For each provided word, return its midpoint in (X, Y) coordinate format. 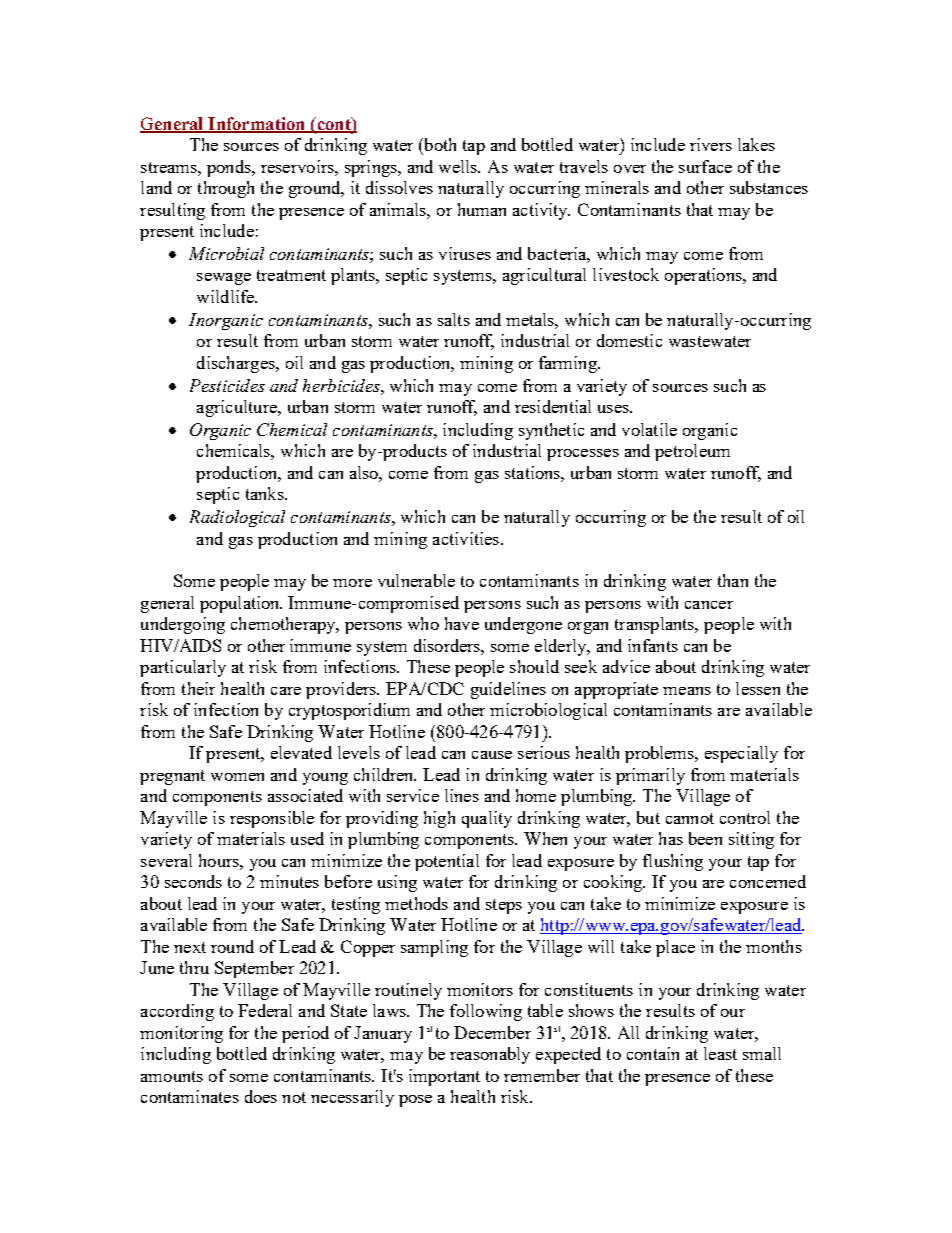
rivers (711, 144)
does (261, 1096)
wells (459, 166)
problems (661, 754)
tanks (266, 493)
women (237, 777)
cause (492, 755)
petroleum (692, 452)
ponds (230, 168)
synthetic (551, 431)
